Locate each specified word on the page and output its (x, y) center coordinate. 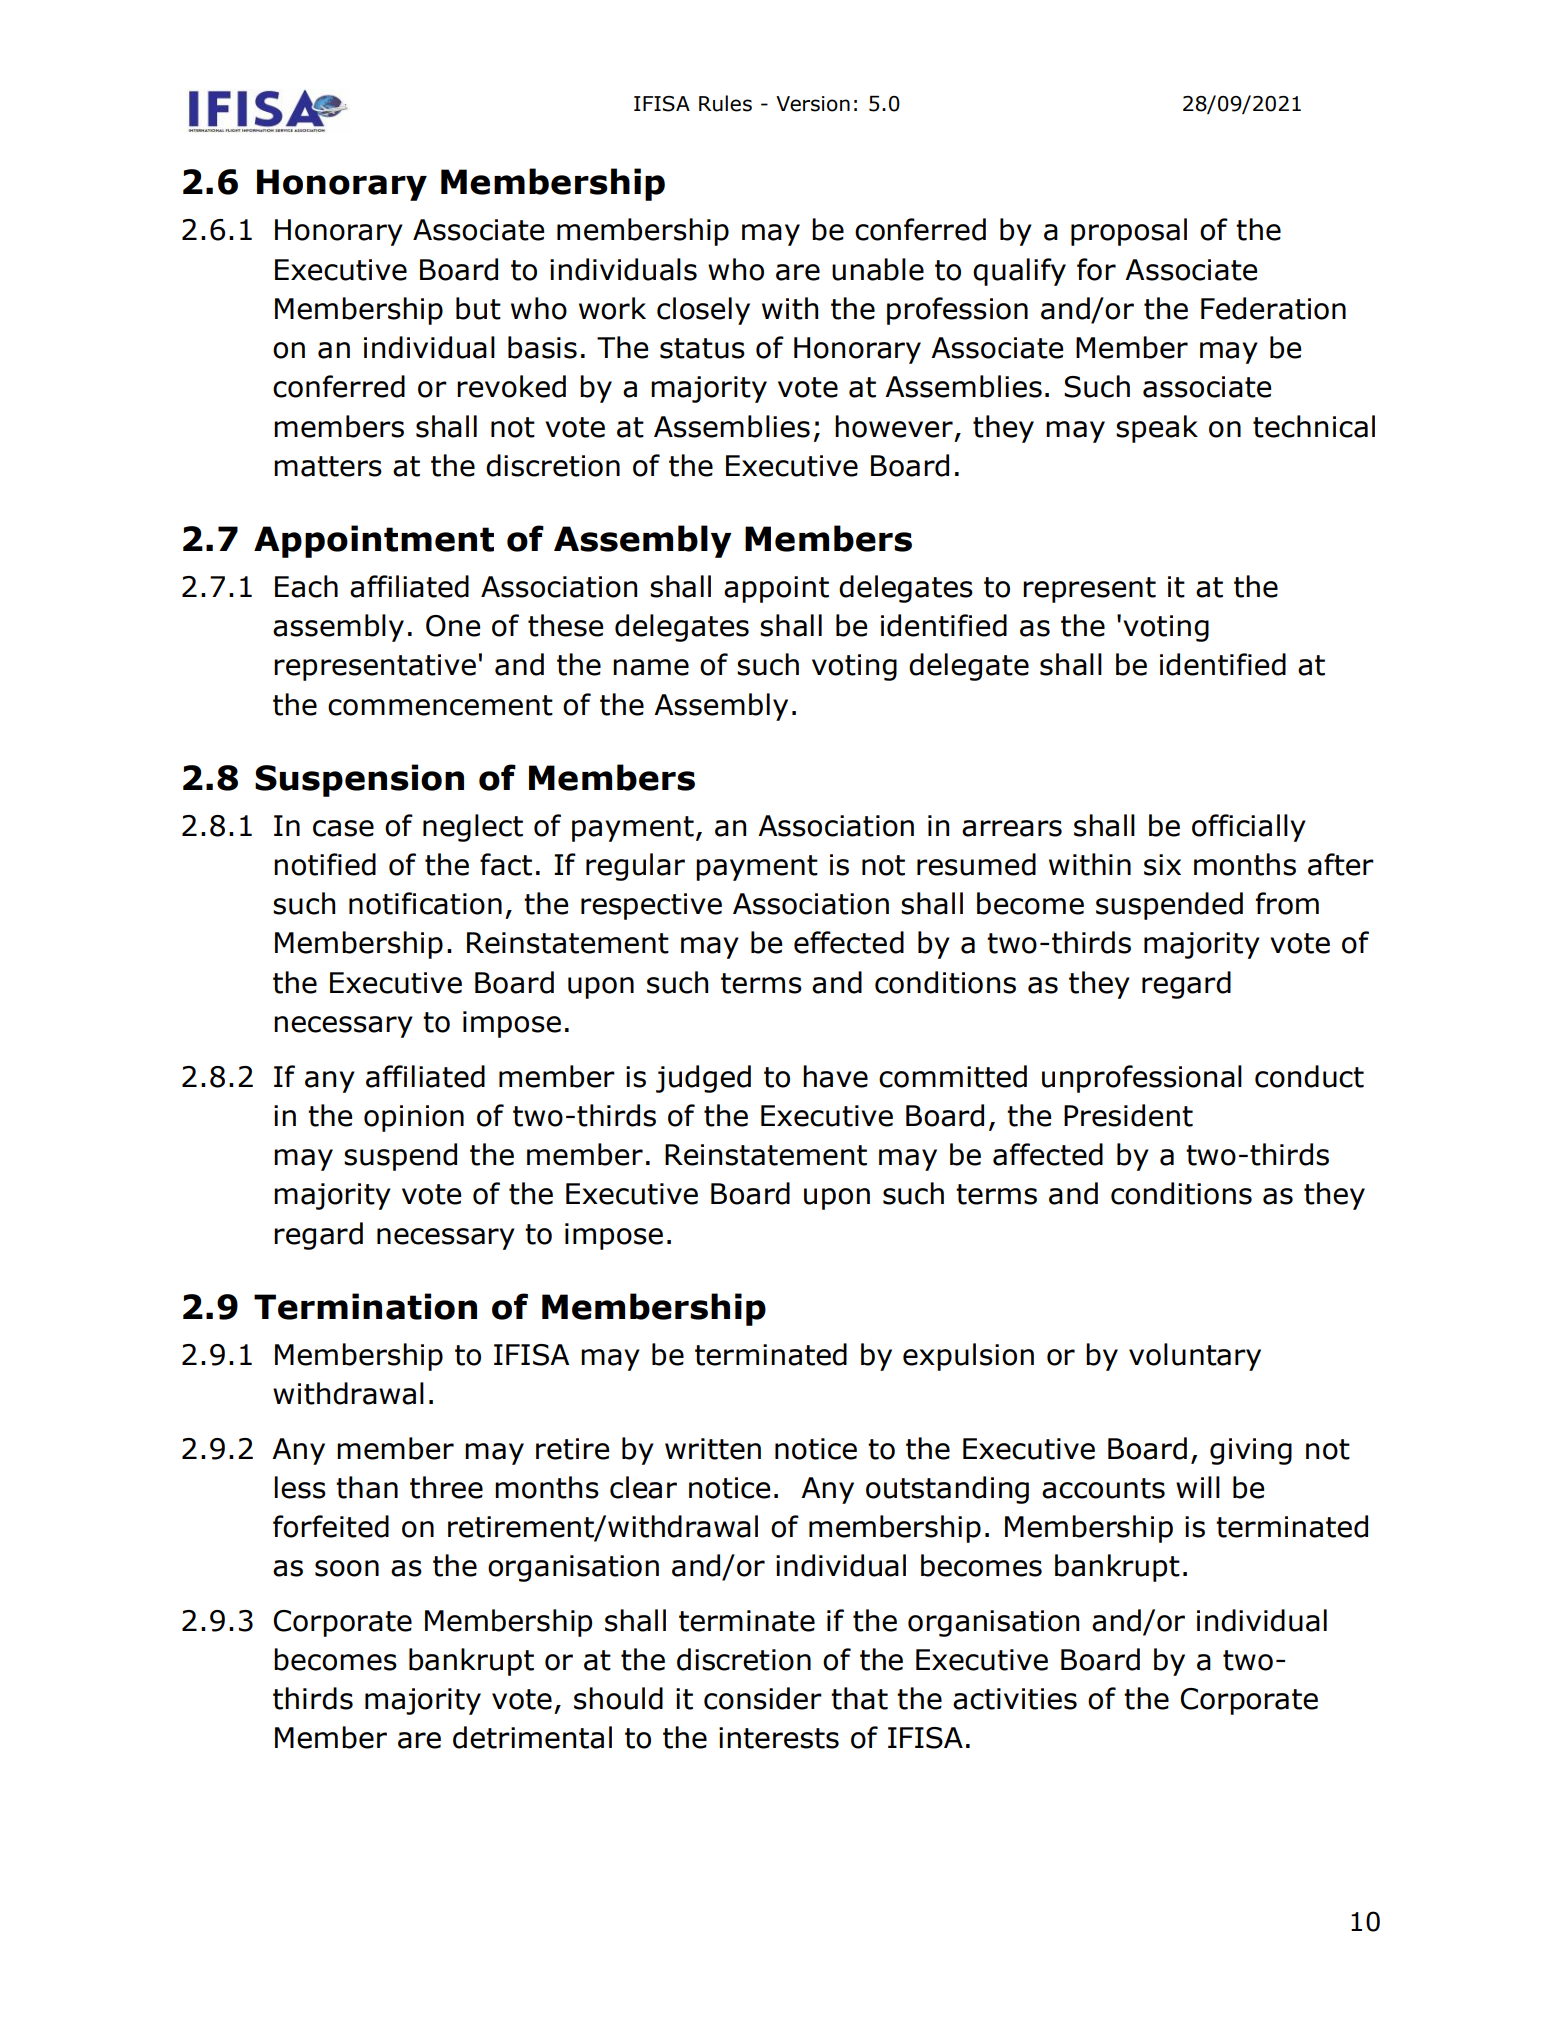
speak (1157, 429)
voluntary (1195, 1357)
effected (849, 942)
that (859, 1698)
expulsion (968, 1357)
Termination (365, 1306)
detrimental (532, 1737)
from (1287, 903)
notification (425, 903)
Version (813, 104)
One (453, 626)
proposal (1129, 232)
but (478, 308)
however (894, 426)
